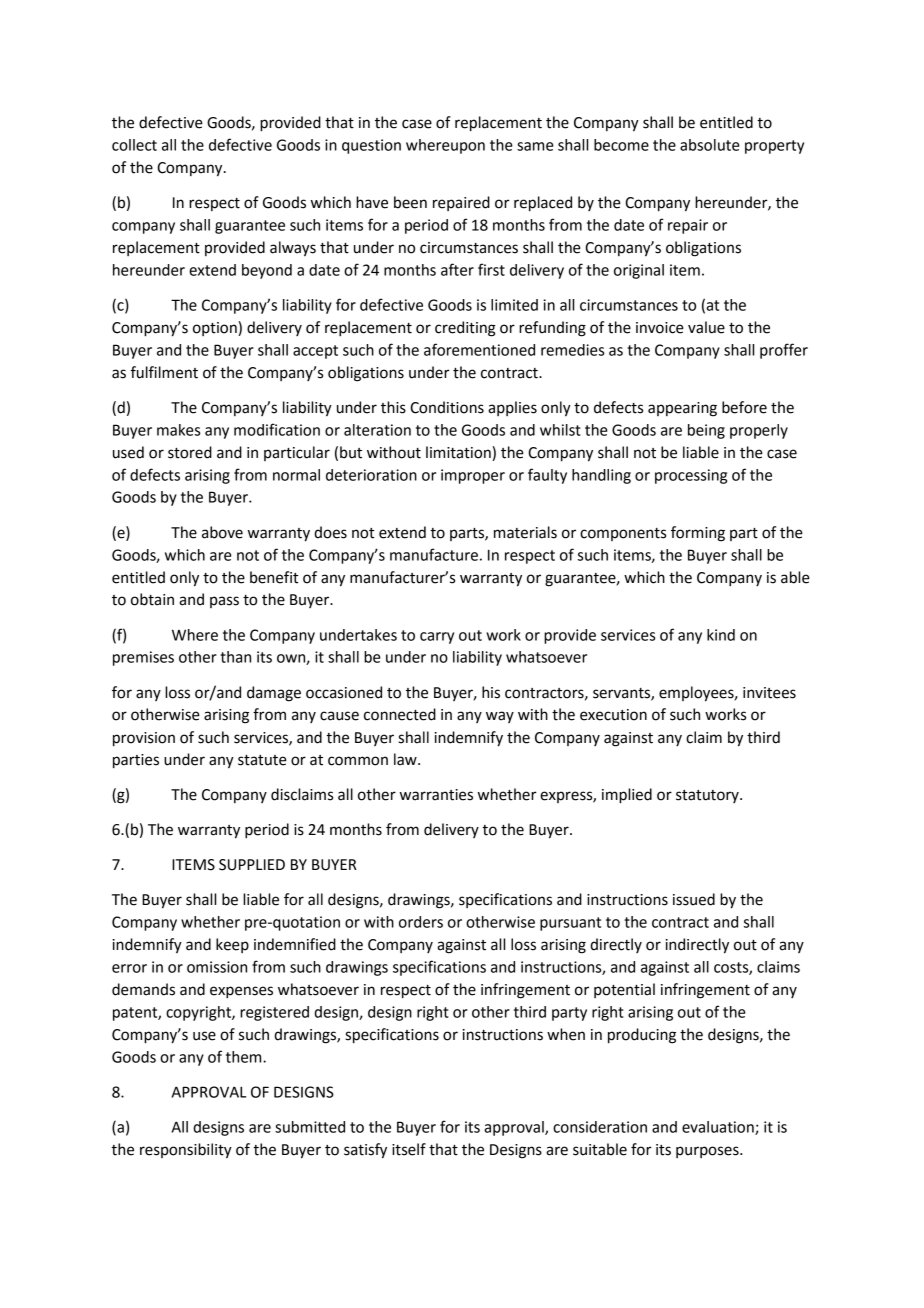 This page has width=924, height=1308. Describe the element at coordinates (694, 899) in the page. I see `issued` at that location.
